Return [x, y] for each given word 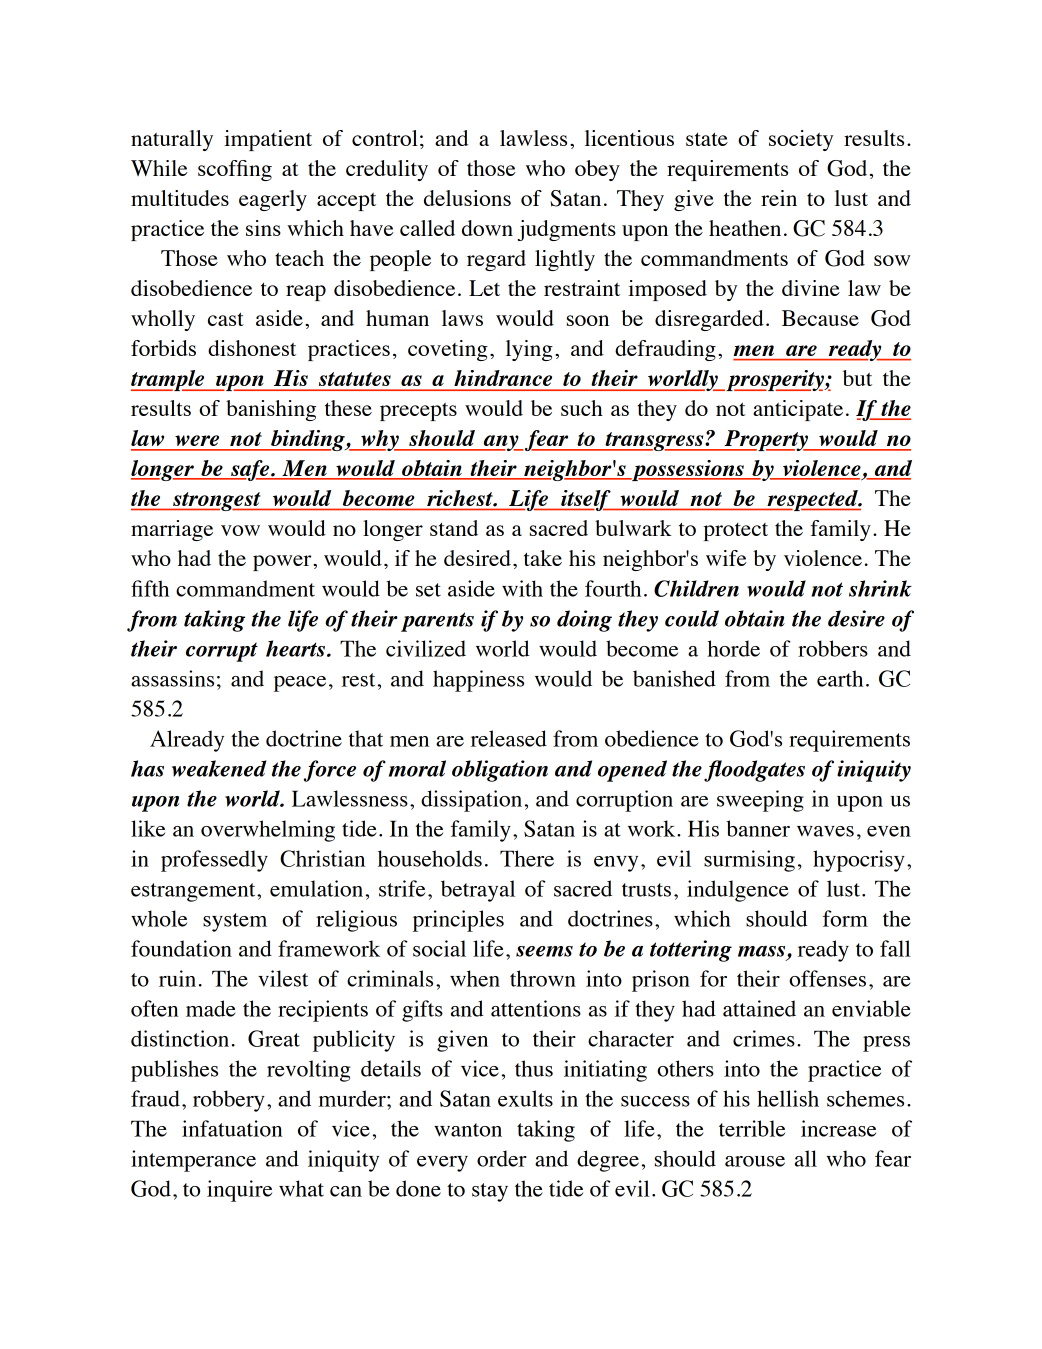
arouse [755, 1161]
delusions [467, 198]
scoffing [235, 170]
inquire [239, 1191]
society [801, 140]
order [502, 1158]
